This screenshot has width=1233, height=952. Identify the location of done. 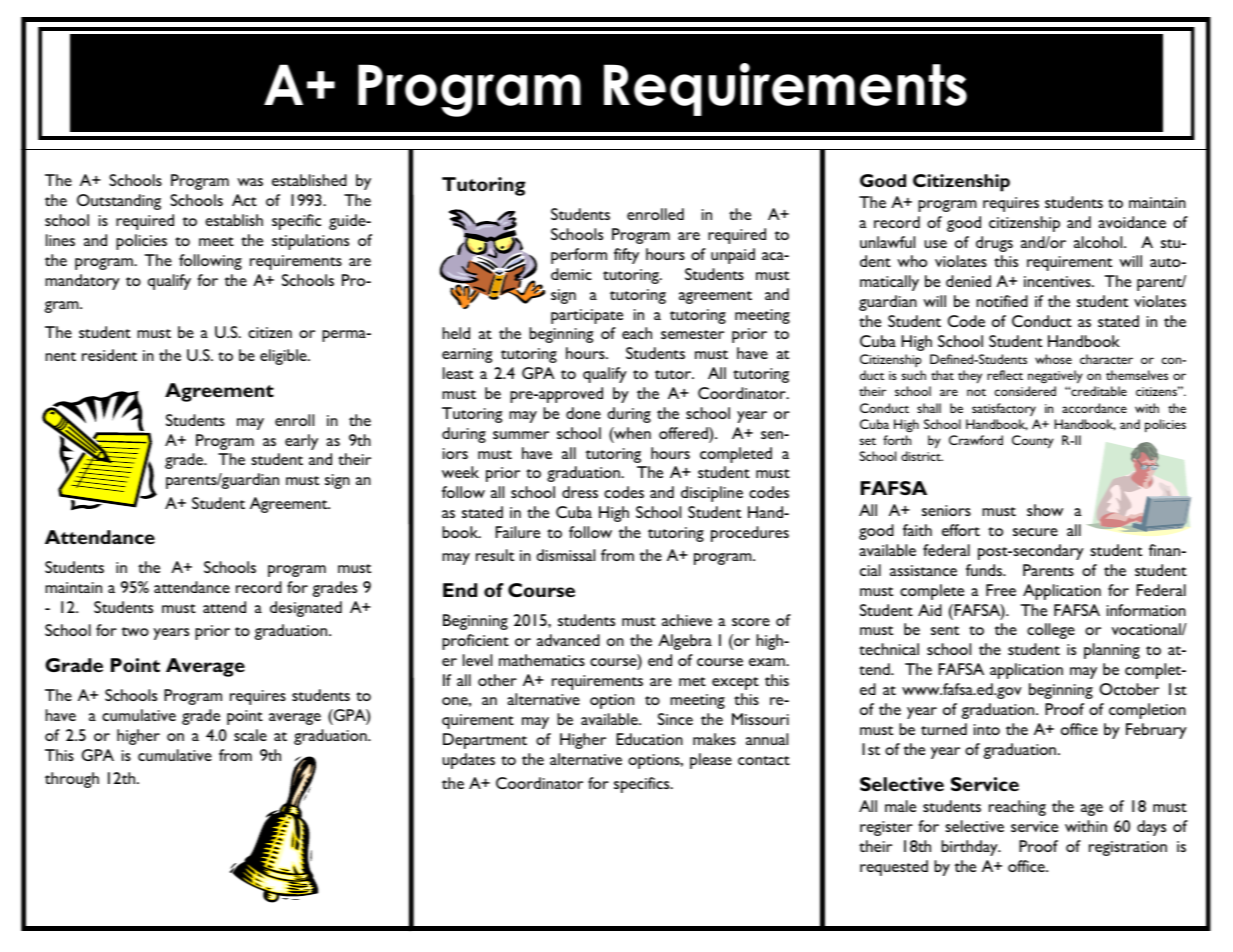
(583, 413).
